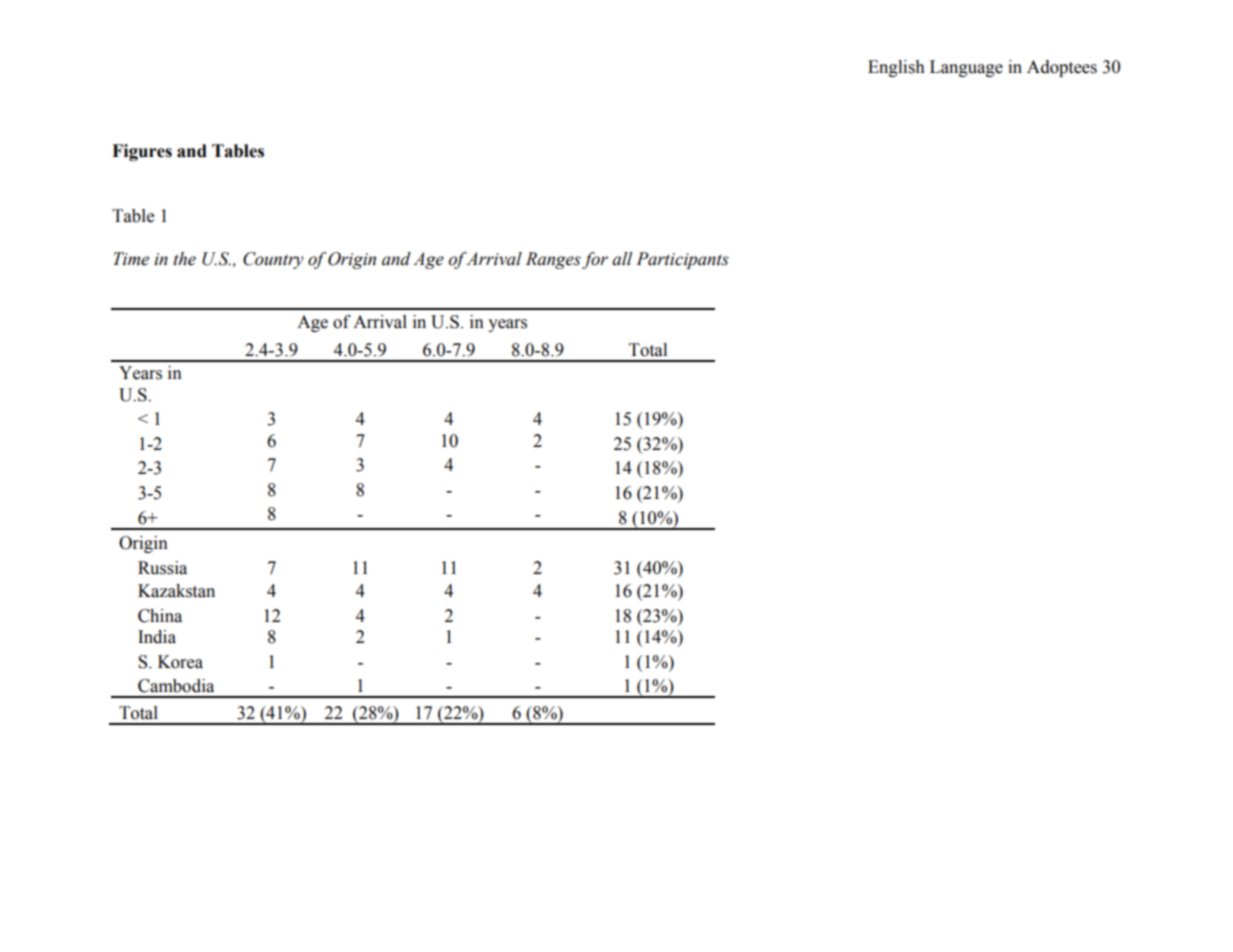 Image resolution: width=1233 pixels, height=952 pixels. What do you see at coordinates (184, 259) in the screenshot?
I see `the` at bounding box center [184, 259].
